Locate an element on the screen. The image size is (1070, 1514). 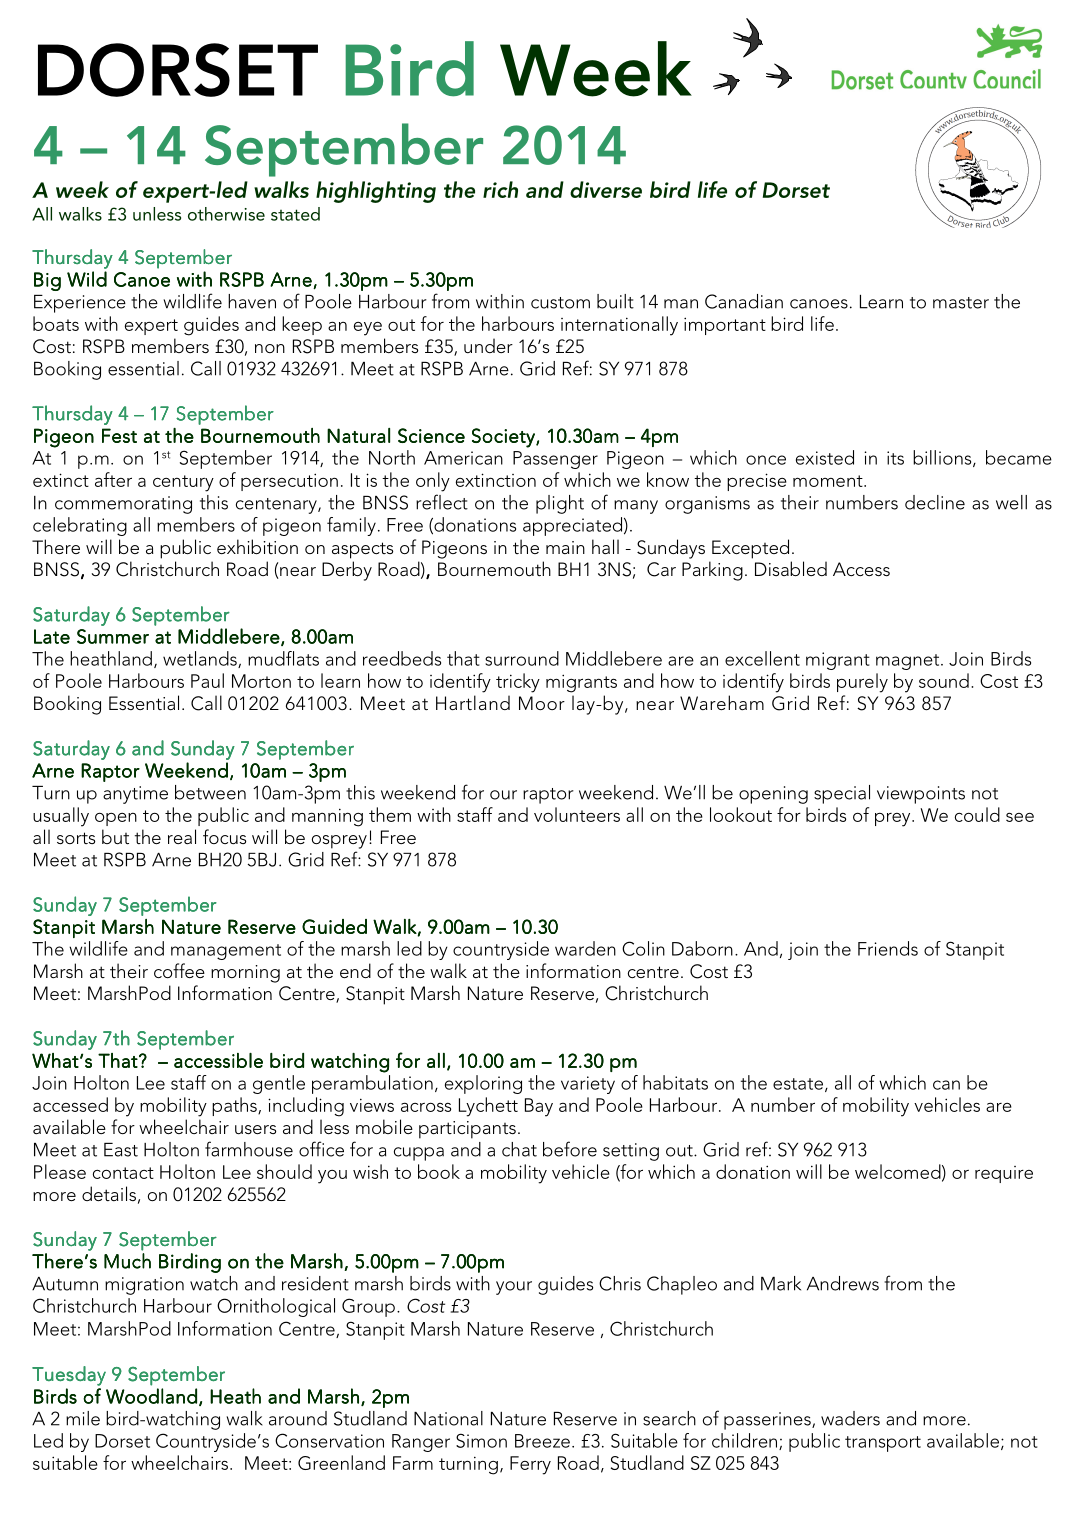
mile is located at coordinates (83, 1418).
